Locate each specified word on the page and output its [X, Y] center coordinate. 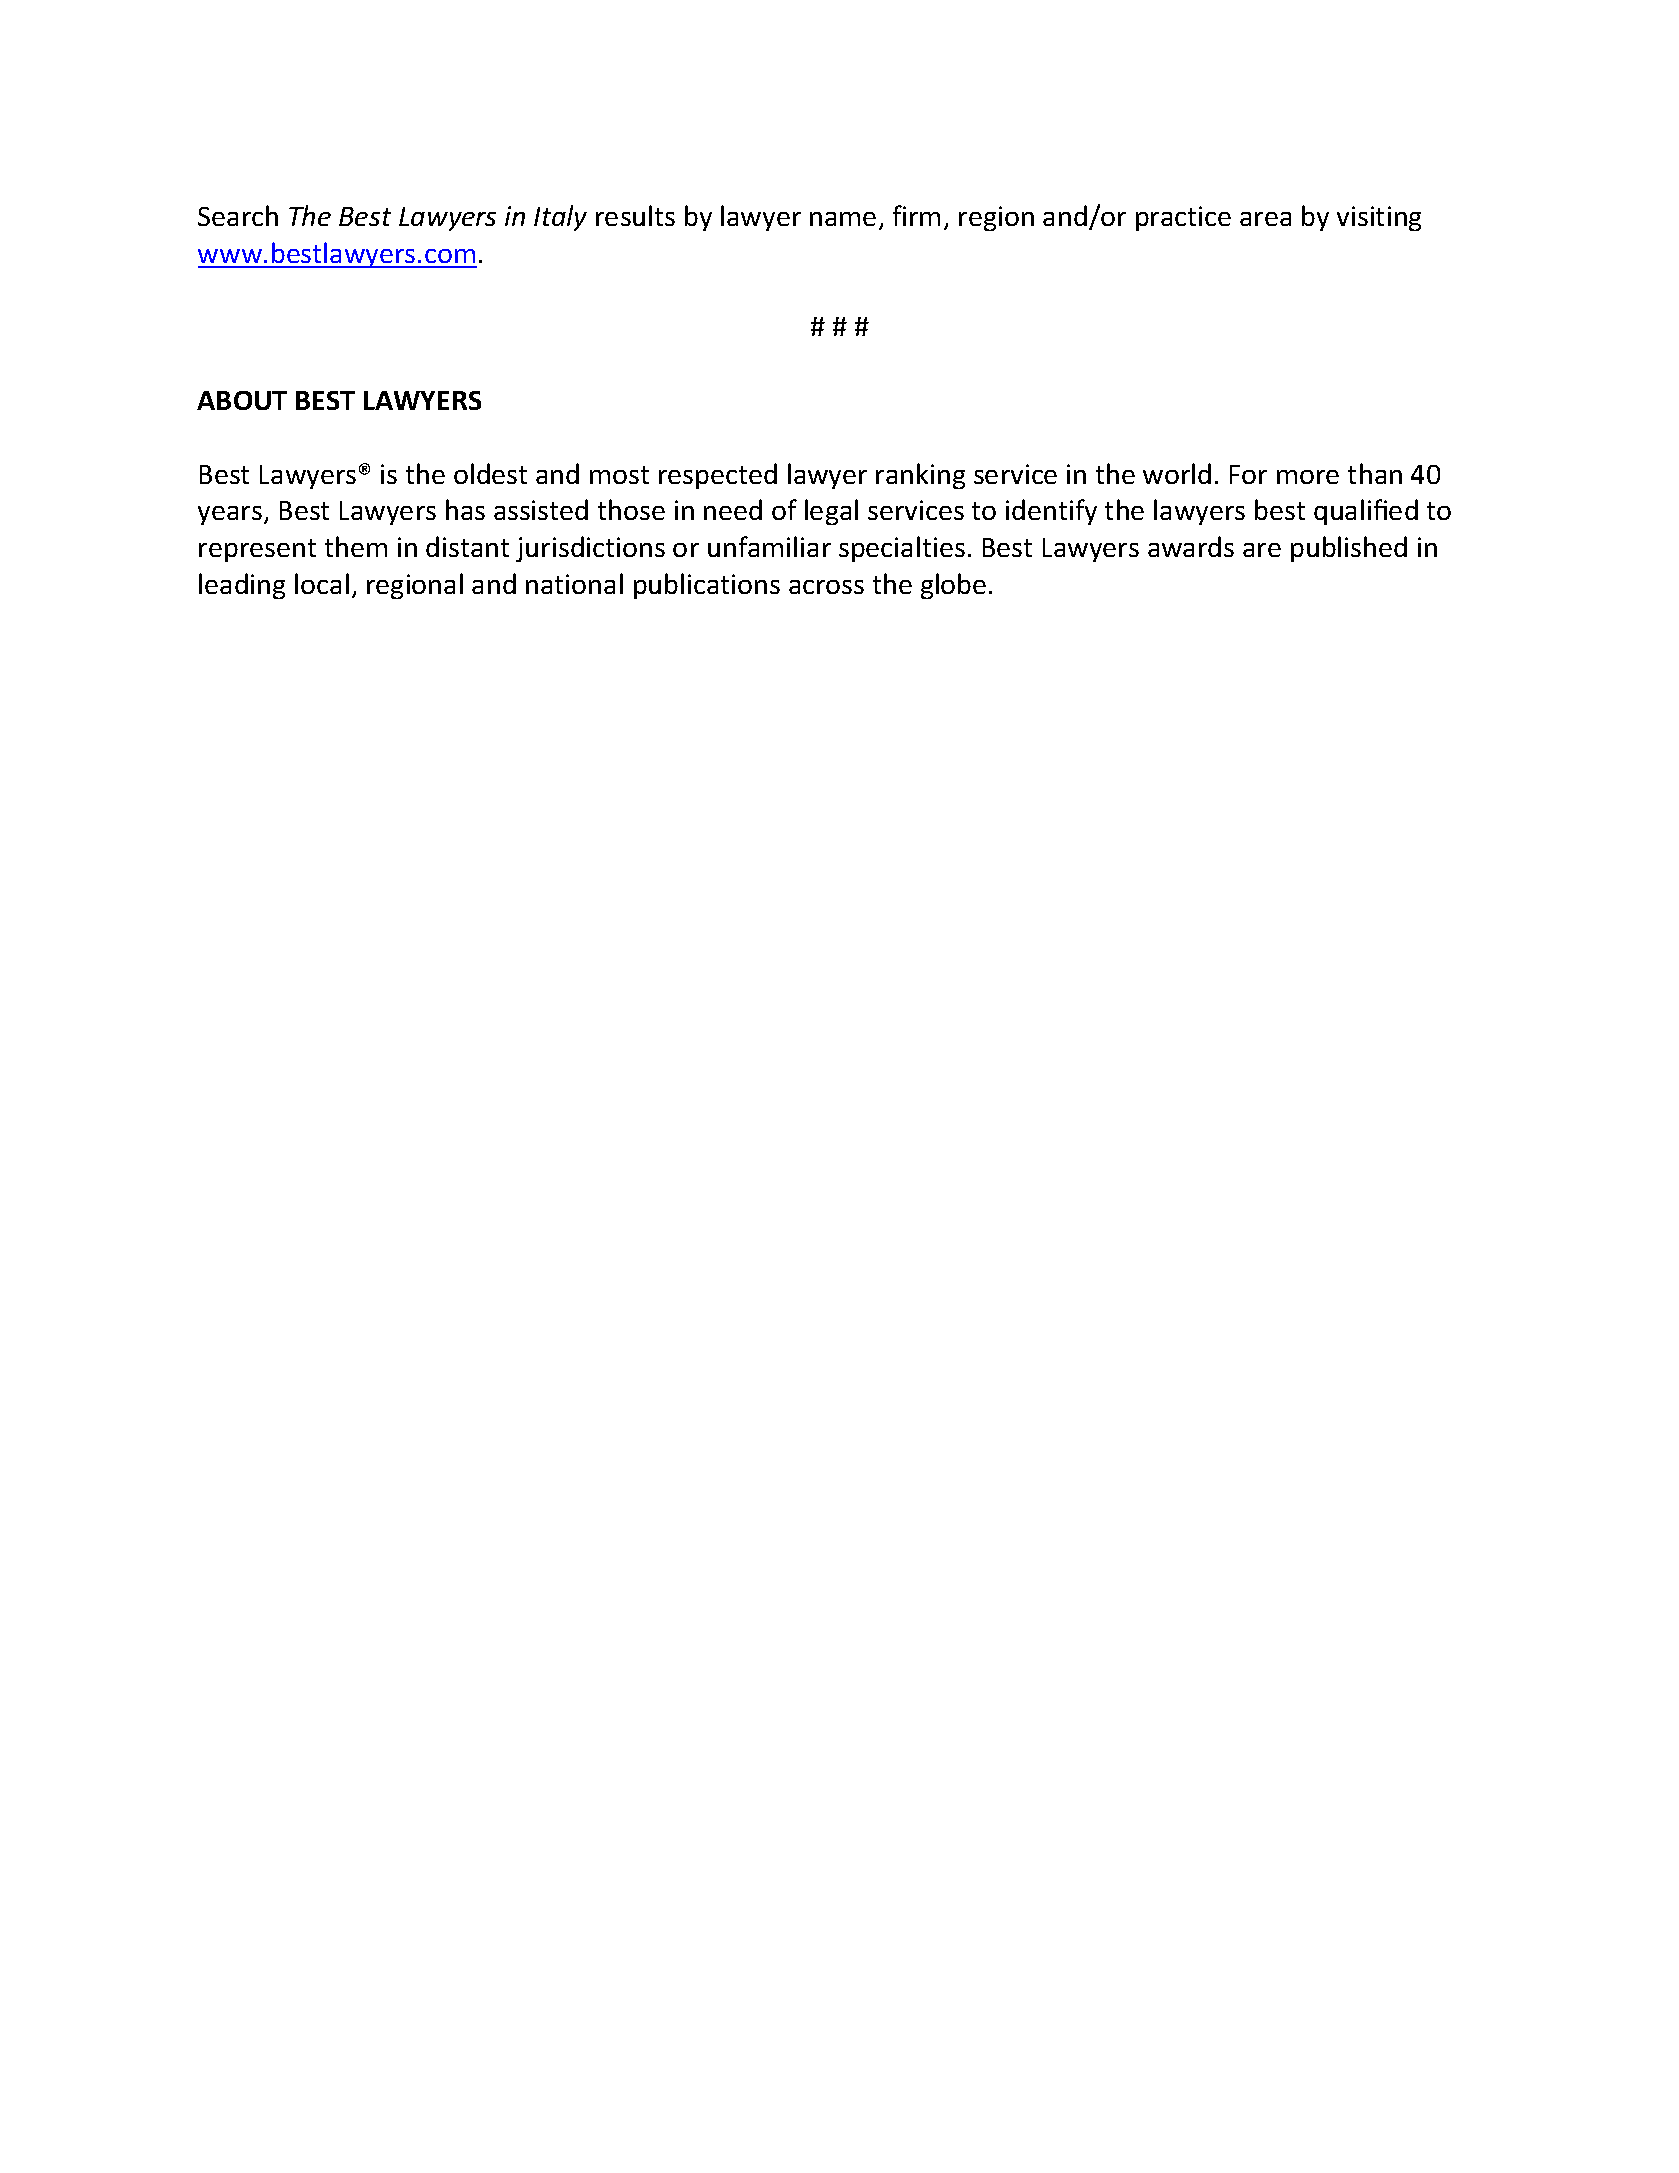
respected [718, 476]
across [826, 587]
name [843, 219]
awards [1191, 546]
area [1265, 219]
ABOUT [242, 400]
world [1177, 473]
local [322, 583]
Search [238, 215]
